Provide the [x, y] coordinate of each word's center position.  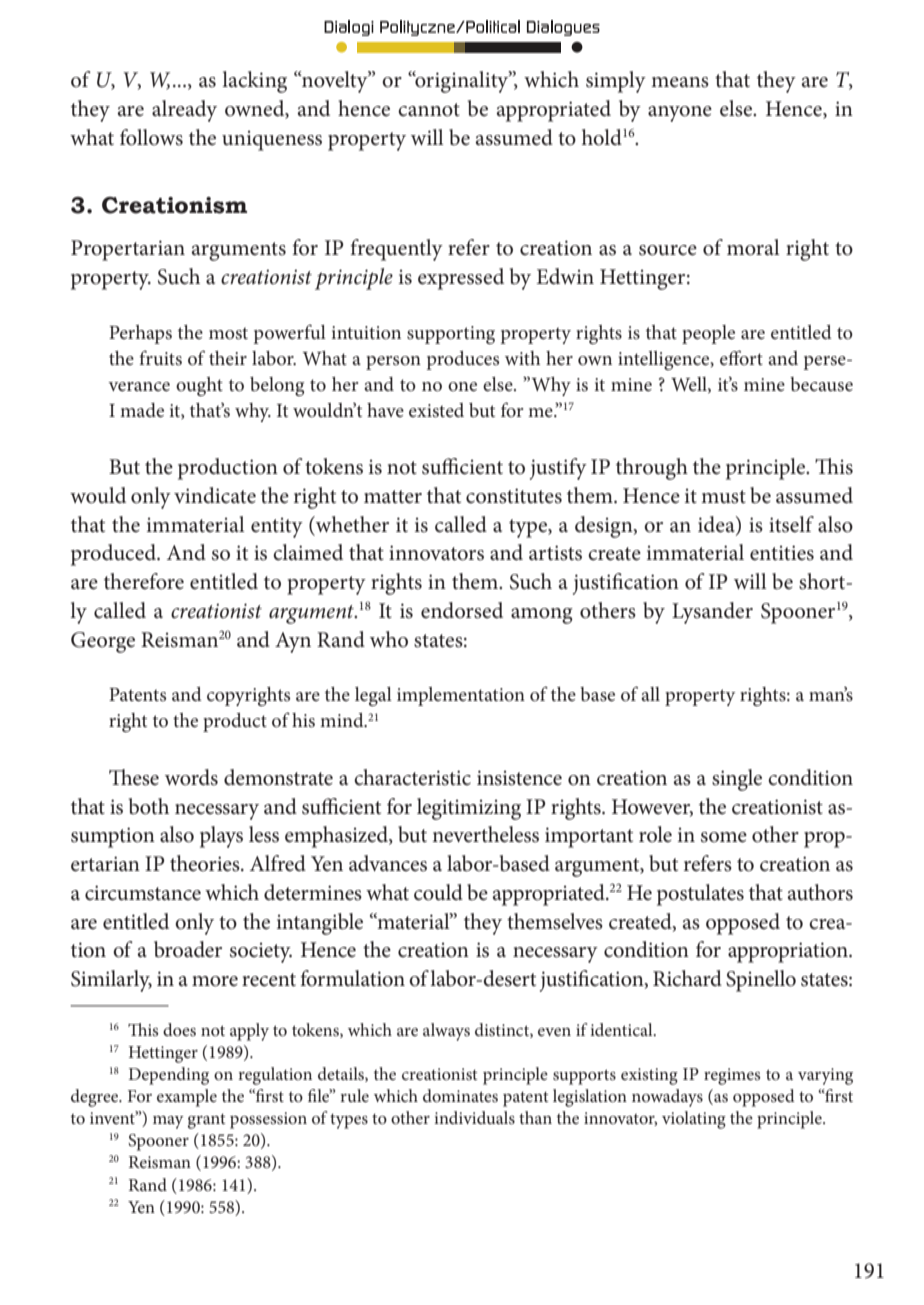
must [723, 497]
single [737, 780]
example [187, 1098]
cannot [429, 110]
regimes [732, 1076]
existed [436, 410]
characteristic [412, 777]
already [184, 111]
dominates [460, 1095]
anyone [680, 114]
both [148, 806]
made [142, 410]
